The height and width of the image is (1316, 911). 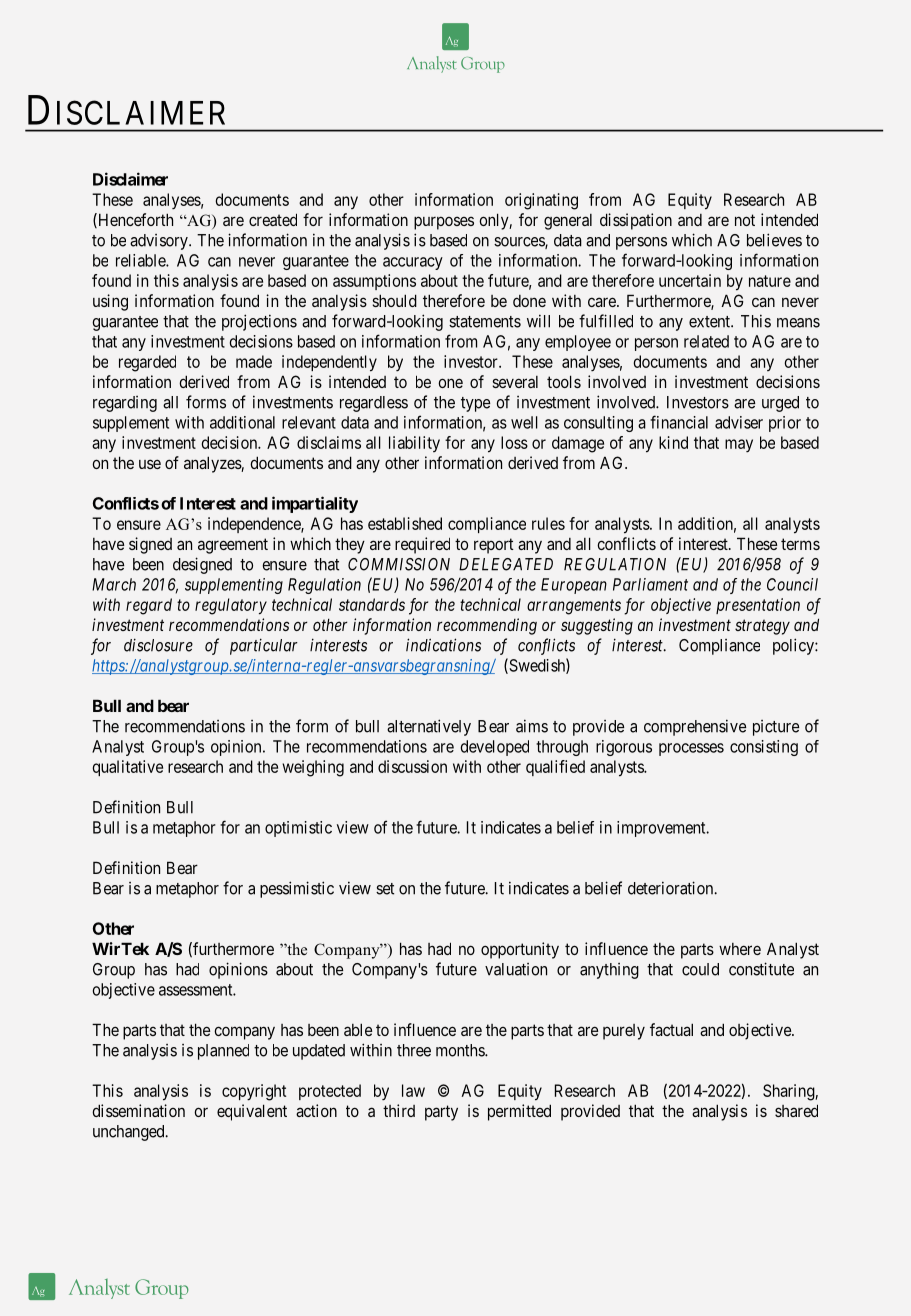 I want to click on required, so click(x=422, y=545).
